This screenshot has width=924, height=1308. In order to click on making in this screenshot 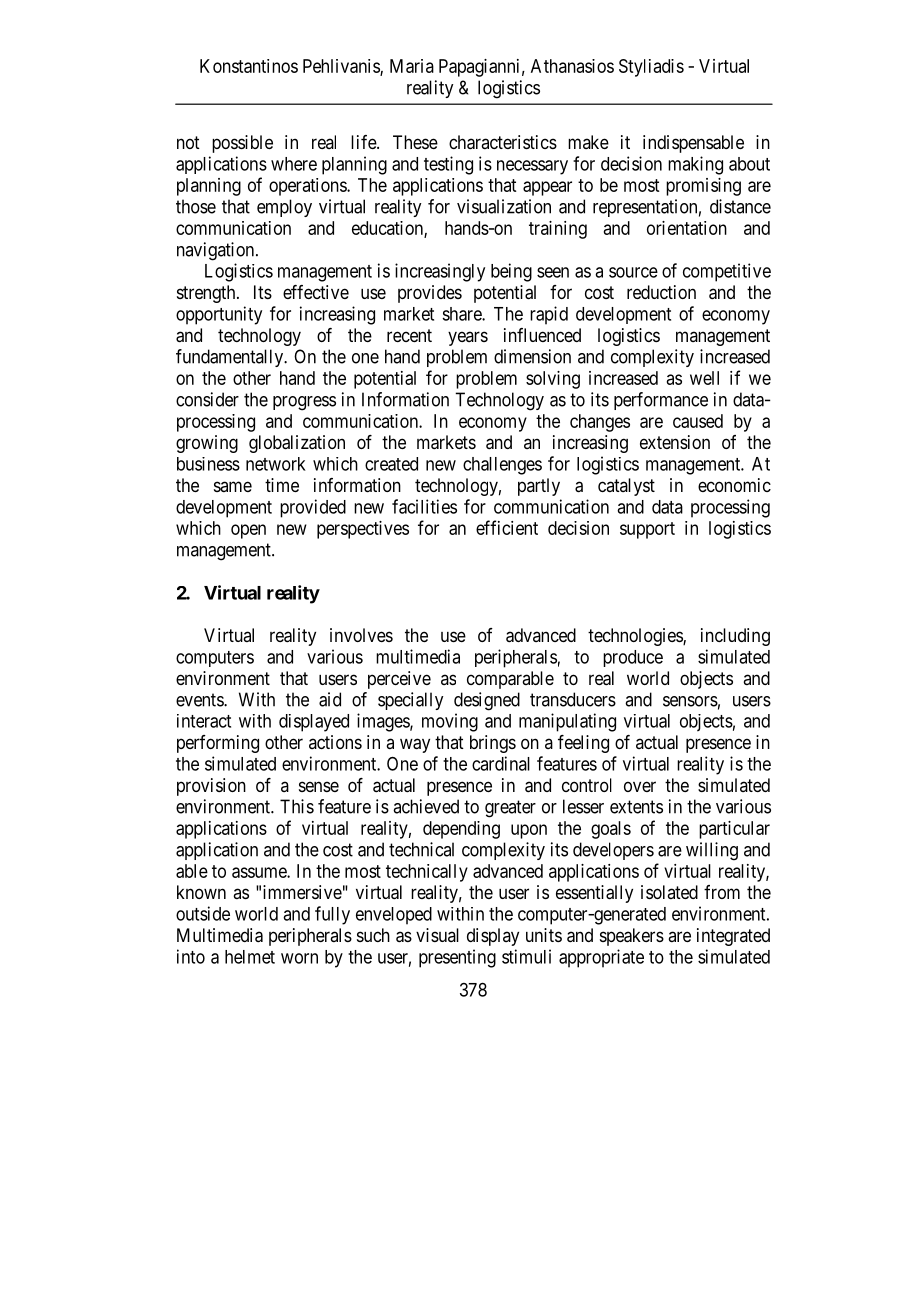, I will do `click(695, 165)`.
